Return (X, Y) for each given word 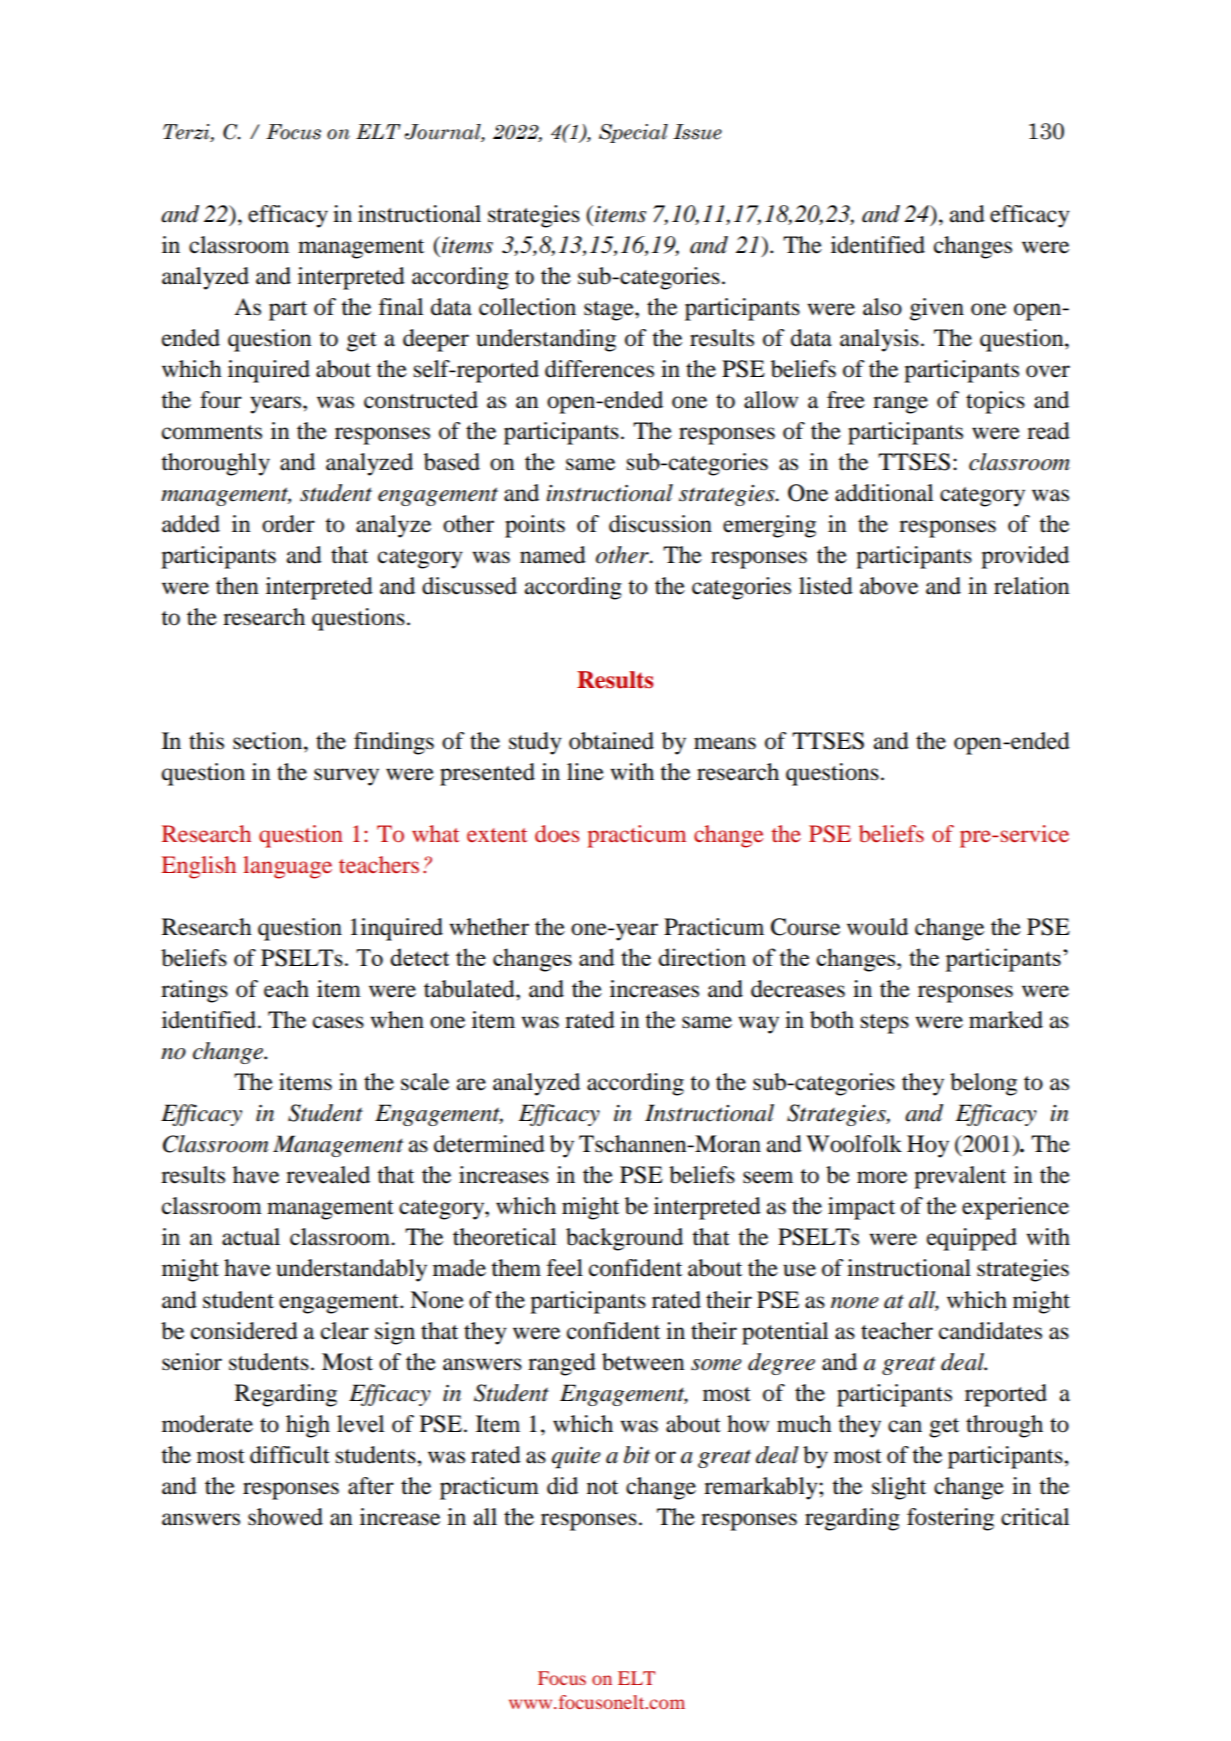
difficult (290, 1455)
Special (633, 133)
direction (702, 957)
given (937, 309)
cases (338, 1022)
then (237, 586)
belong (983, 1084)
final (401, 307)
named (553, 555)
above (889, 586)
